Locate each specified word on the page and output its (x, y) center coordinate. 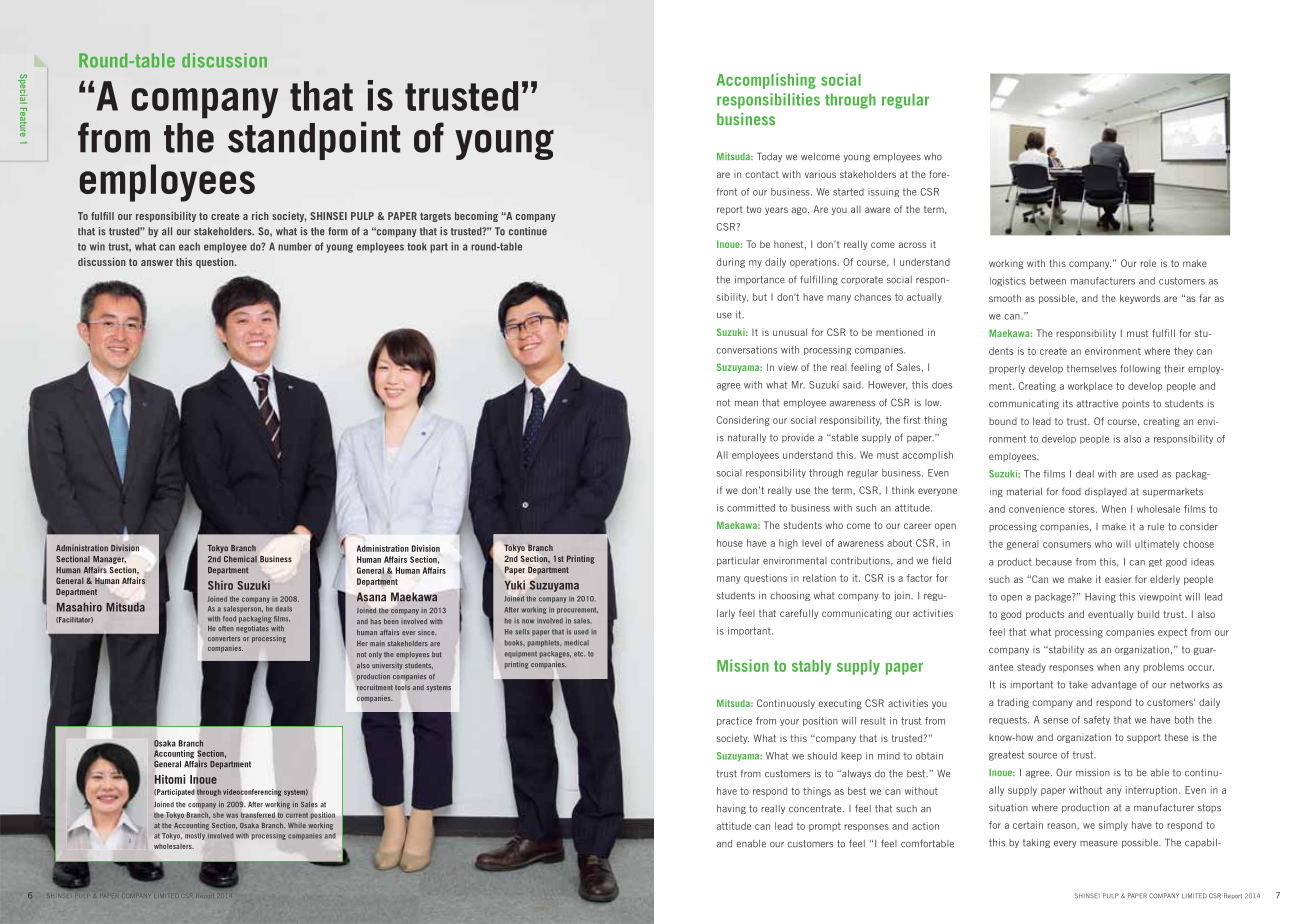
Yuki (514, 585)
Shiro (220, 585)
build (1148, 614)
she (218, 815)
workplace (1090, 387)
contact (762, 174)
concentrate (816, 809)
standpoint (314, 140)
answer (157, 263)
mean (746, 404)
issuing (883, 192)
